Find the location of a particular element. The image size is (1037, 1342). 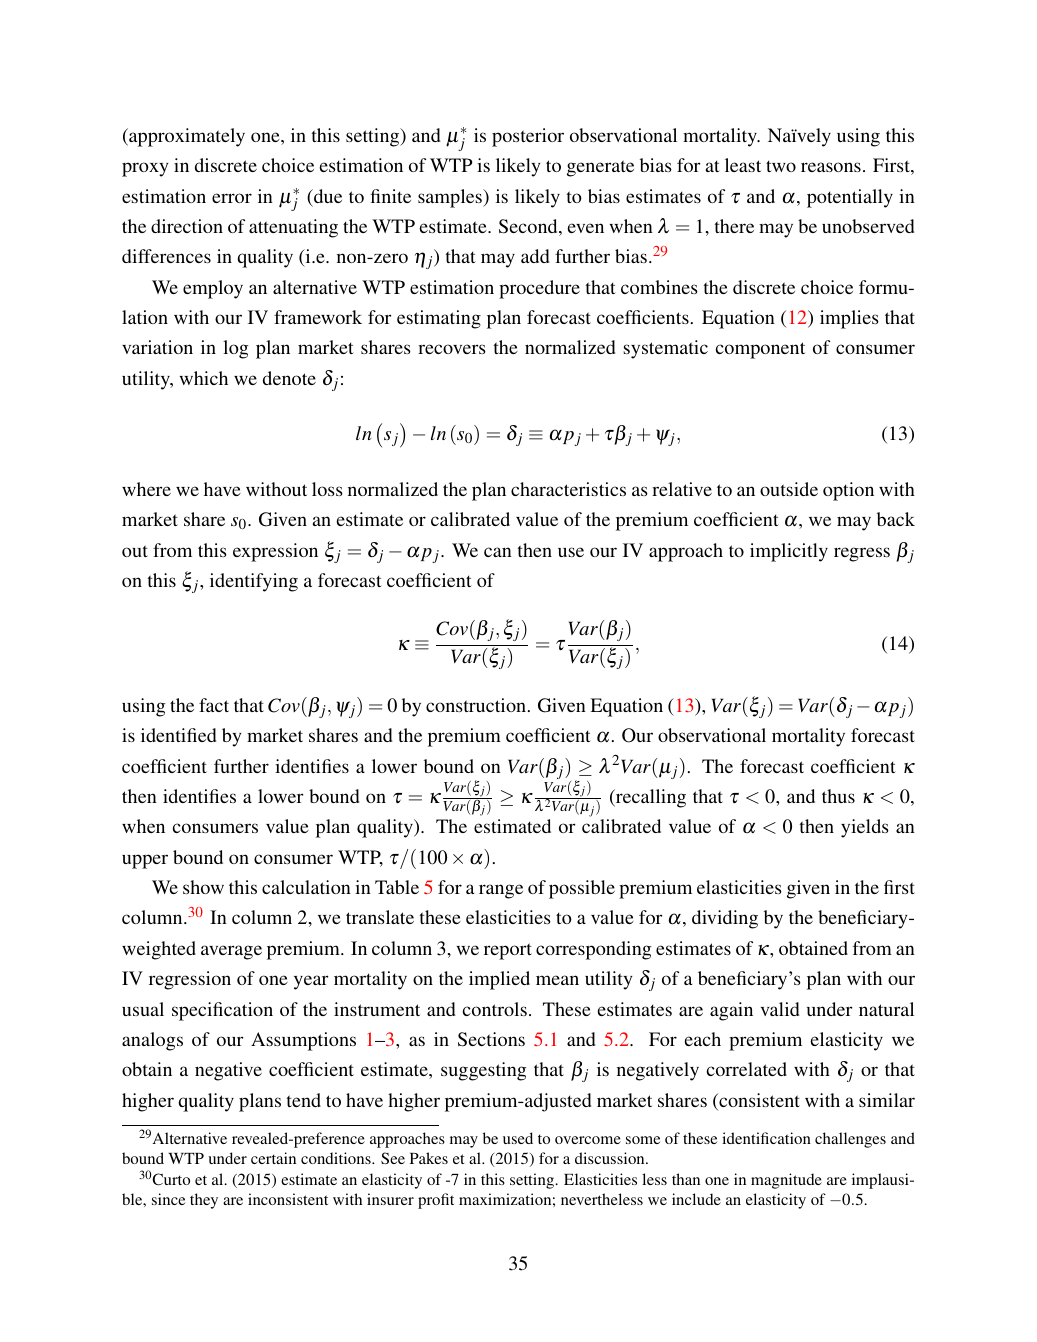

error is located at coordinates (232, 198).
